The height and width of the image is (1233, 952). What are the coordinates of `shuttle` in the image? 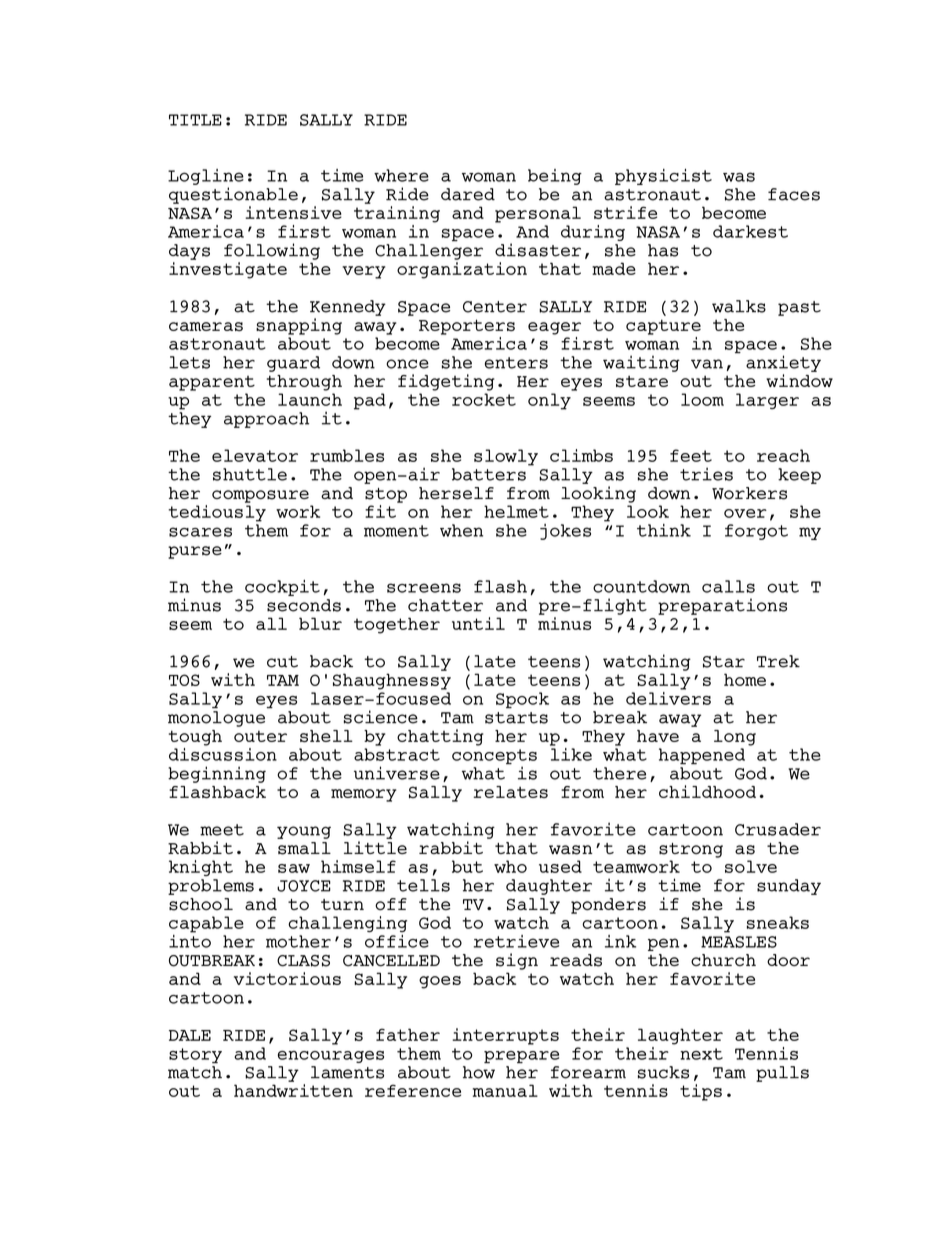 It's located at (250, 474).
